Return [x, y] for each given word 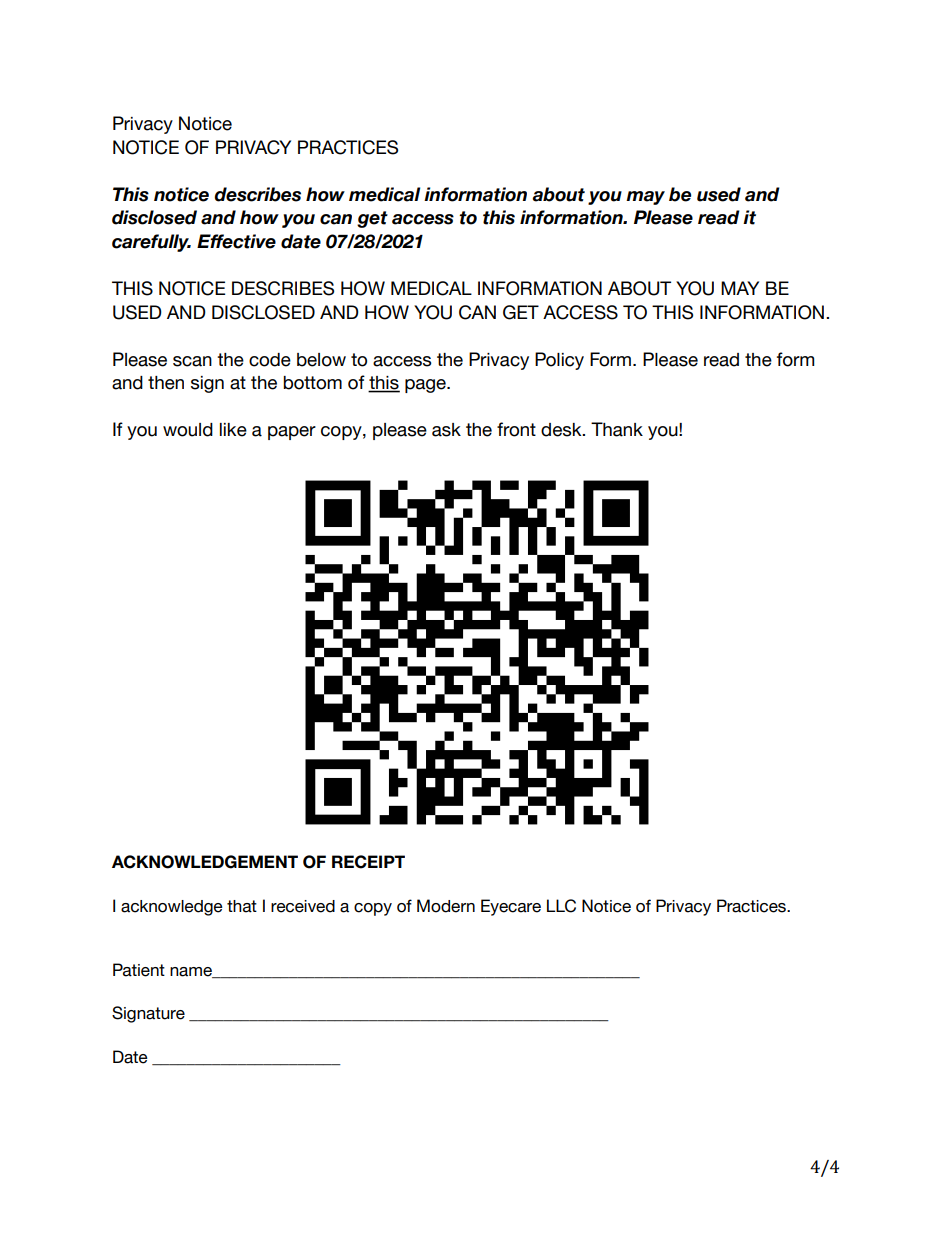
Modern [446, 906]
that [242, 906]
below [321, 360]
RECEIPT [368, 862]
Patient [139, 970]
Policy [559, 361]
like [233, 430]
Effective [236, 241]
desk [562, 430]
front [516, 429]
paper [292, 433]
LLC [561, 906]
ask [446, 430]
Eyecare [511, 907]
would [188, 430]
